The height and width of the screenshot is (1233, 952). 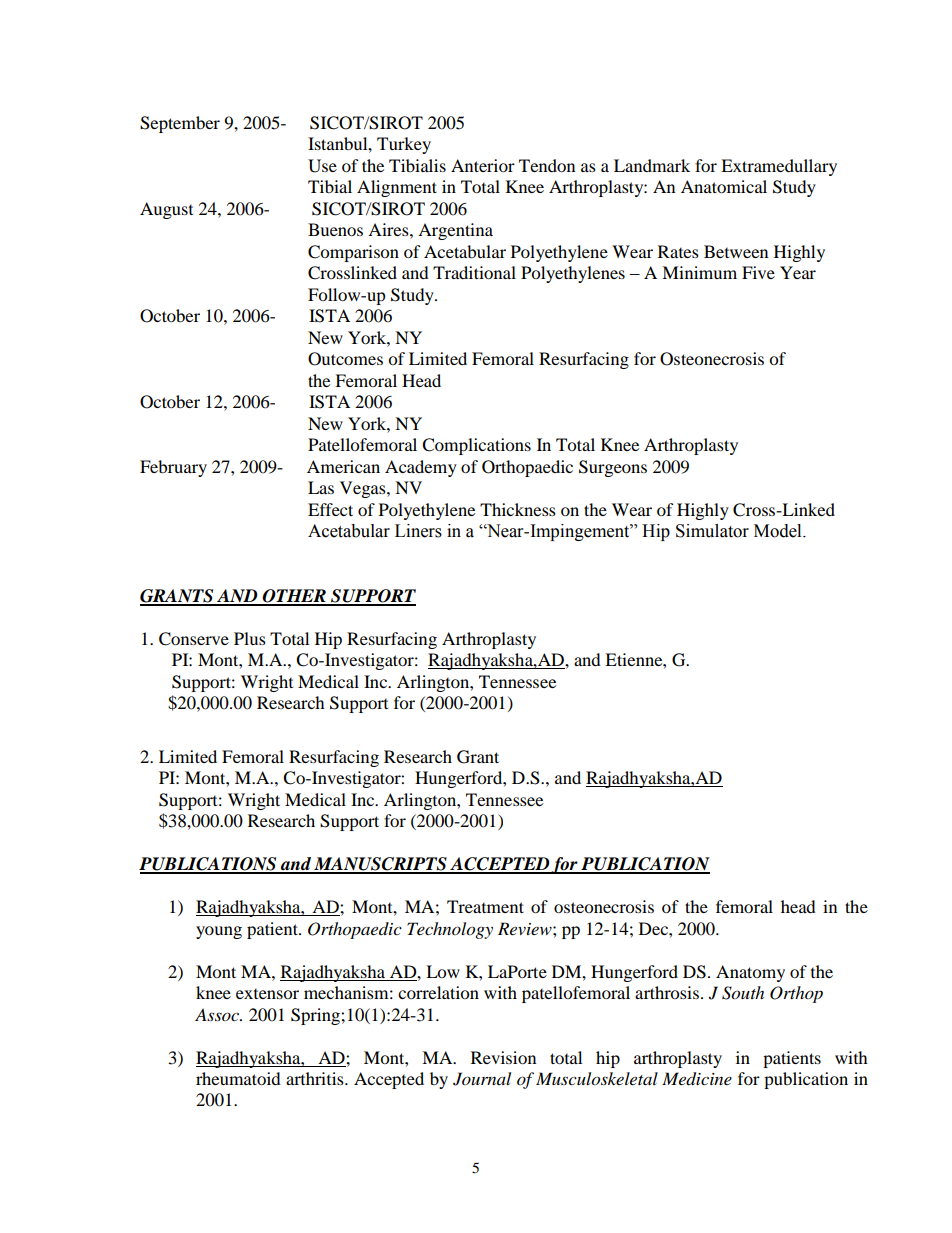 I want to click on Complications, so click(x=476, y=446).
